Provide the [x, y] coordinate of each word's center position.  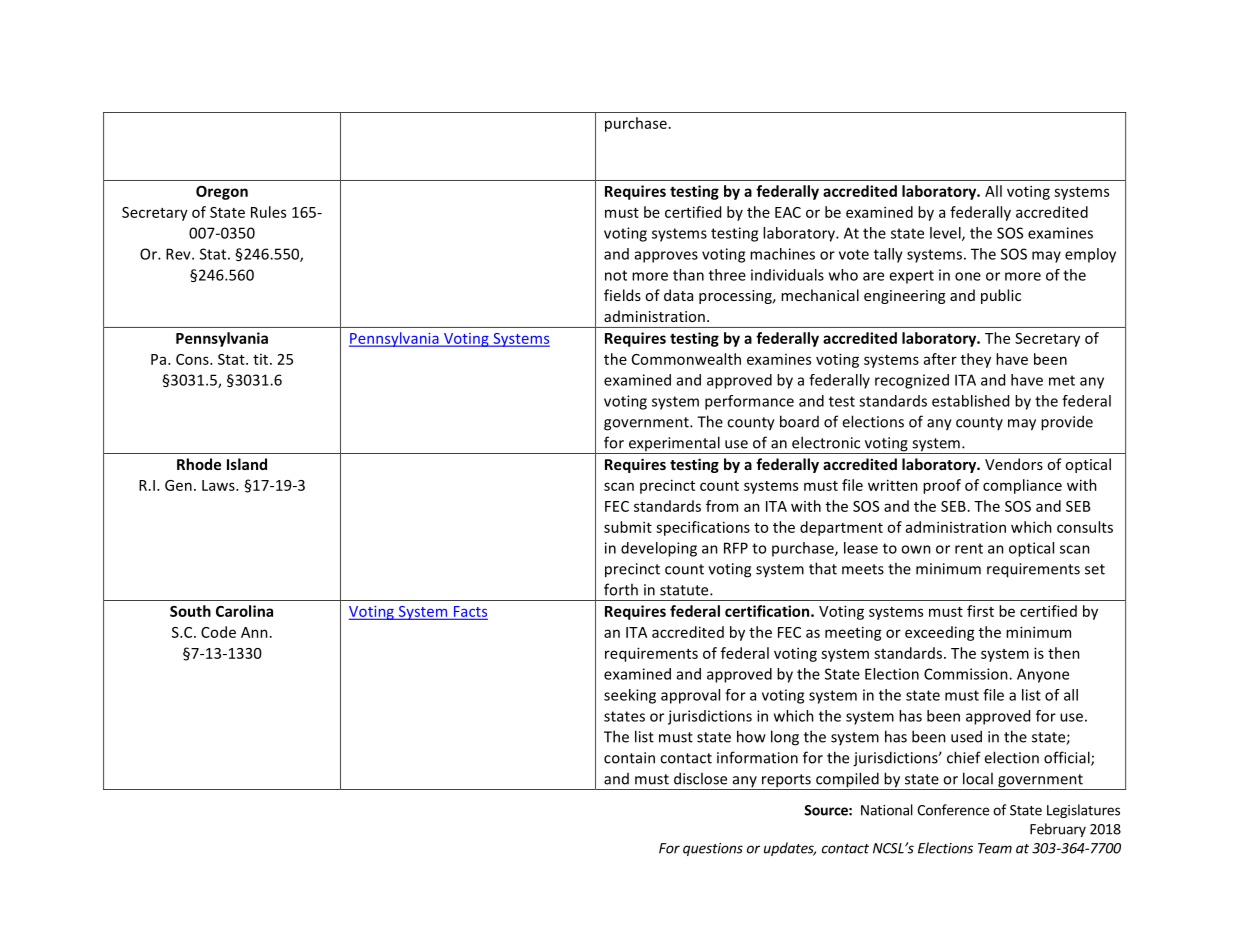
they [976, 360]
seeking [630, 696]
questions [713, 849]
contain [629, 758]
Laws [219, 485]
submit [628, 527]
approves [666, 257]
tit [262, 359]
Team [995, 848]
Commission [967, 674]
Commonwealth [686, 359]
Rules [268, 212]
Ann [254, 632]
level [946, 234]
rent [969, 548]
